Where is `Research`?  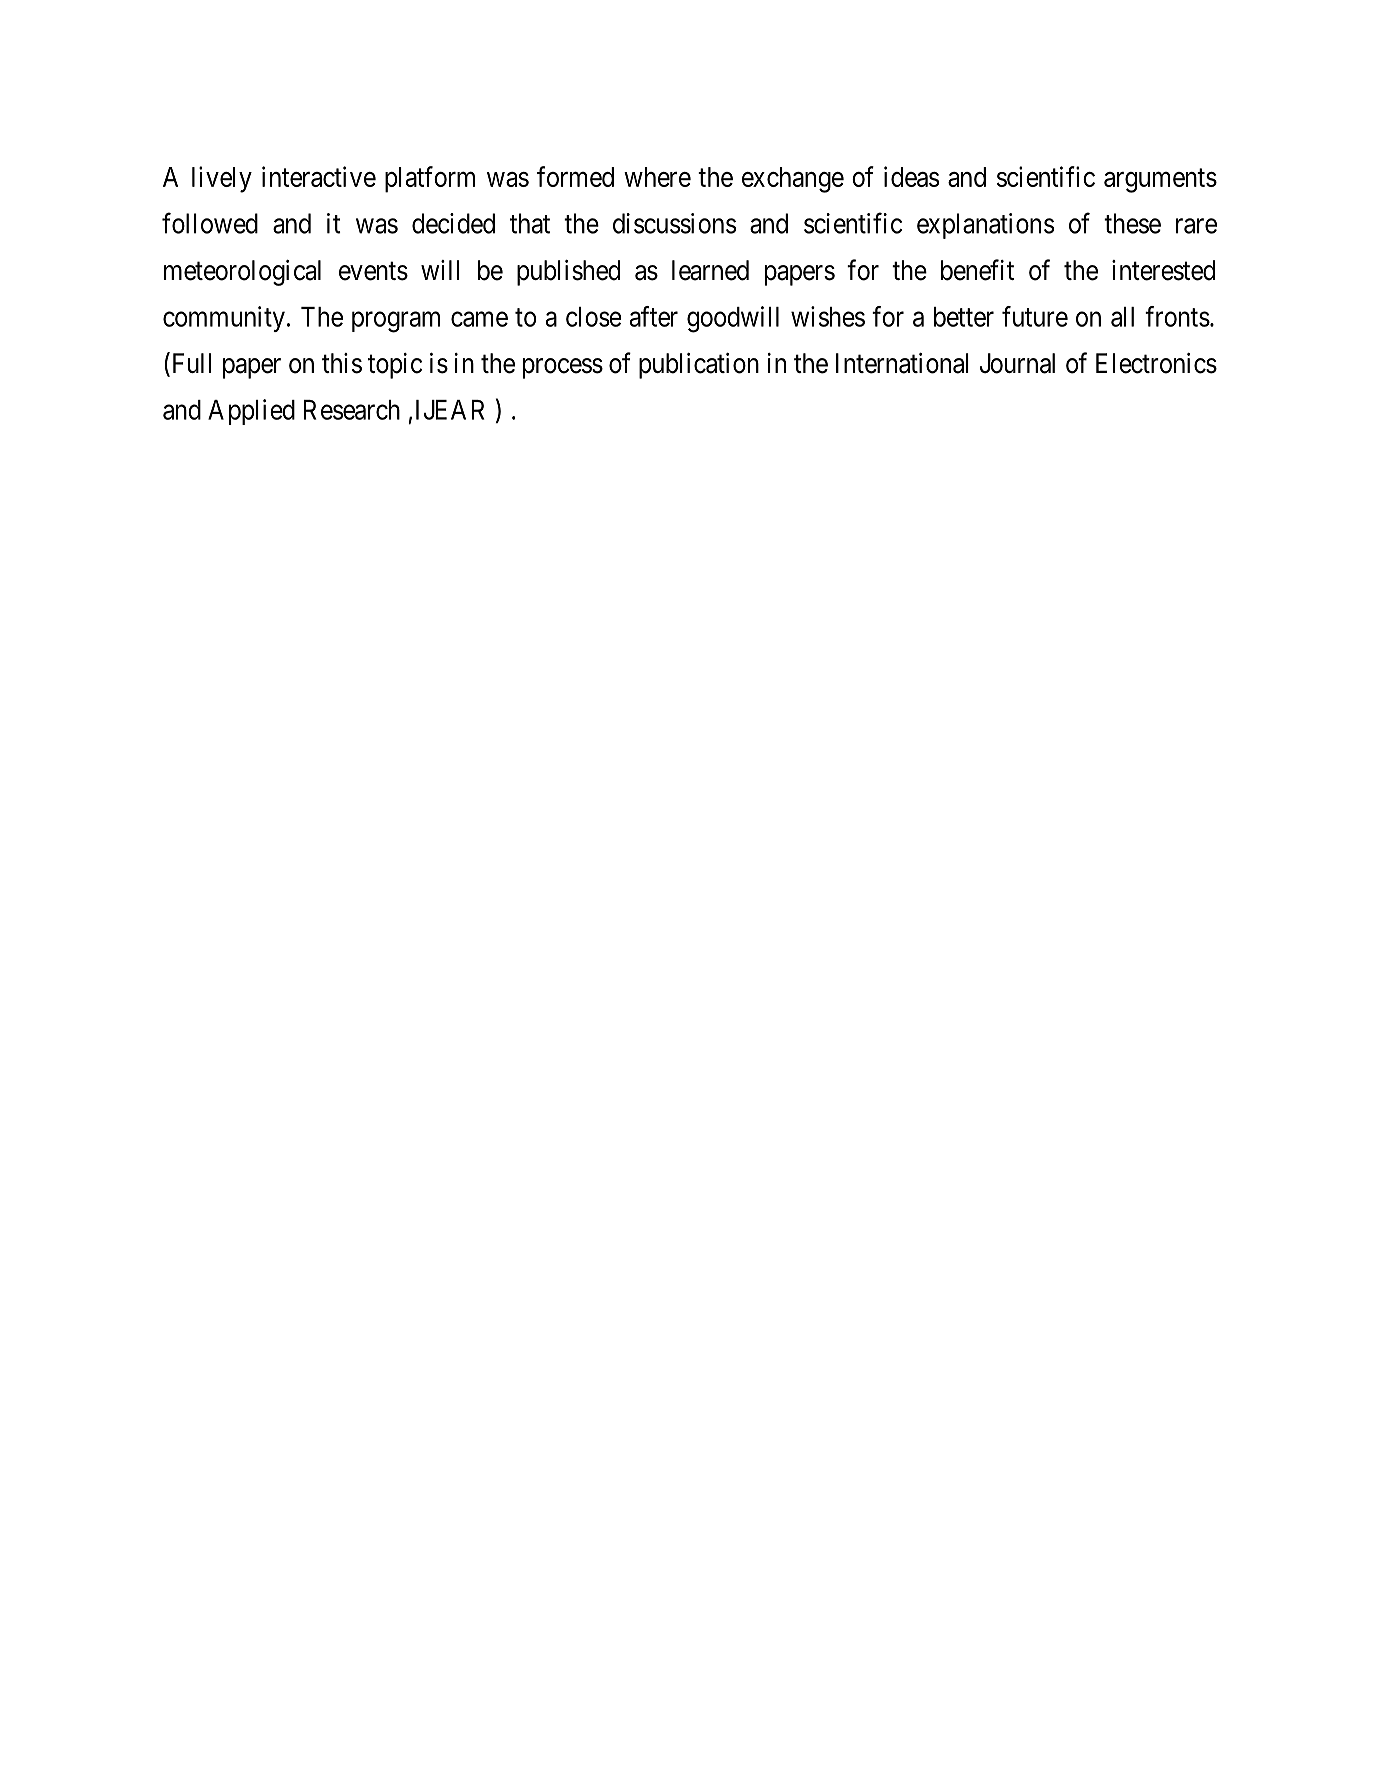
Research is located at coordinates (352, 410).
